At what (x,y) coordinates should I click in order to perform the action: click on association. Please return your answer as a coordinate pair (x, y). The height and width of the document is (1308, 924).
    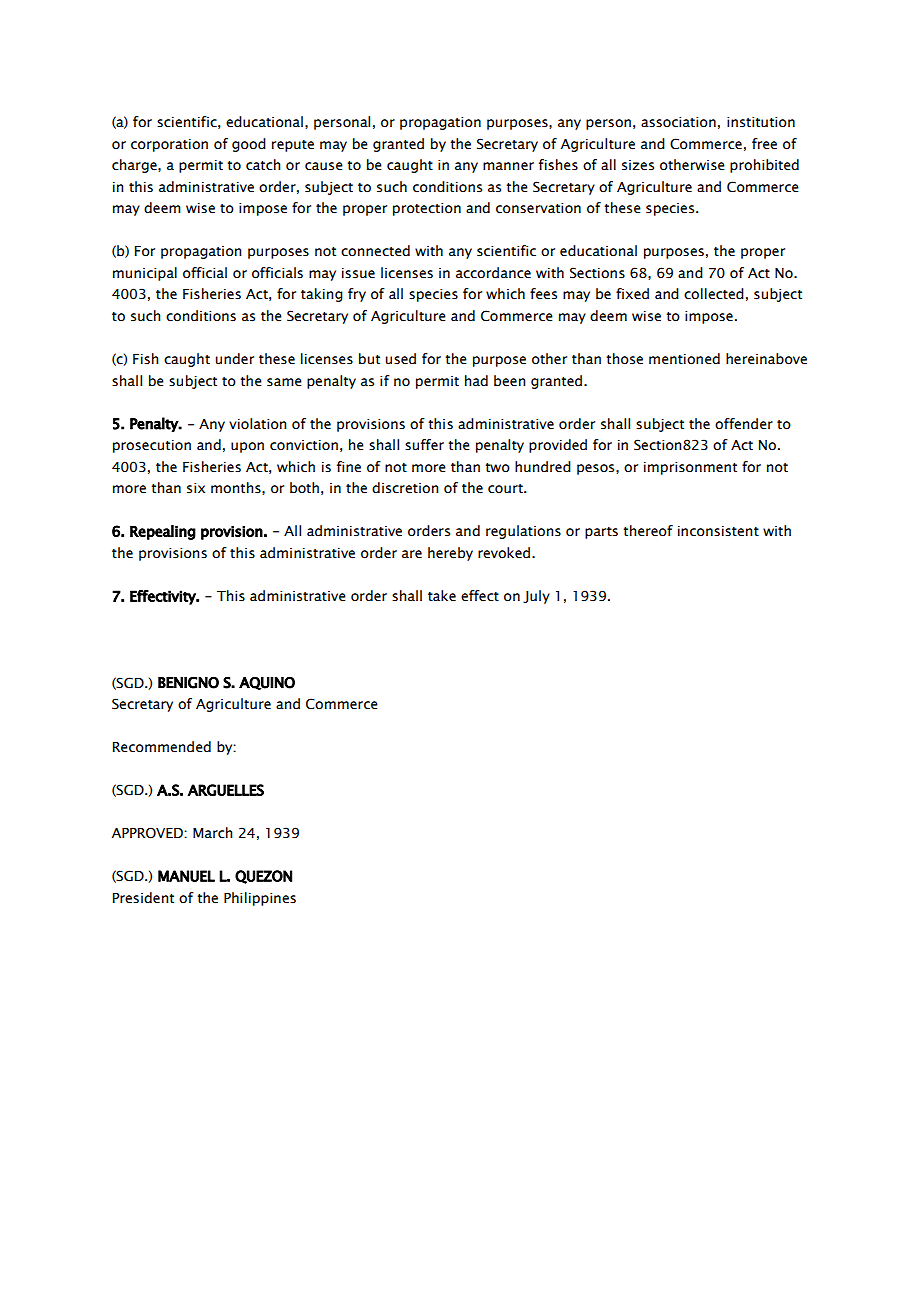
    Looking at the image, I should click on (678, 122).
